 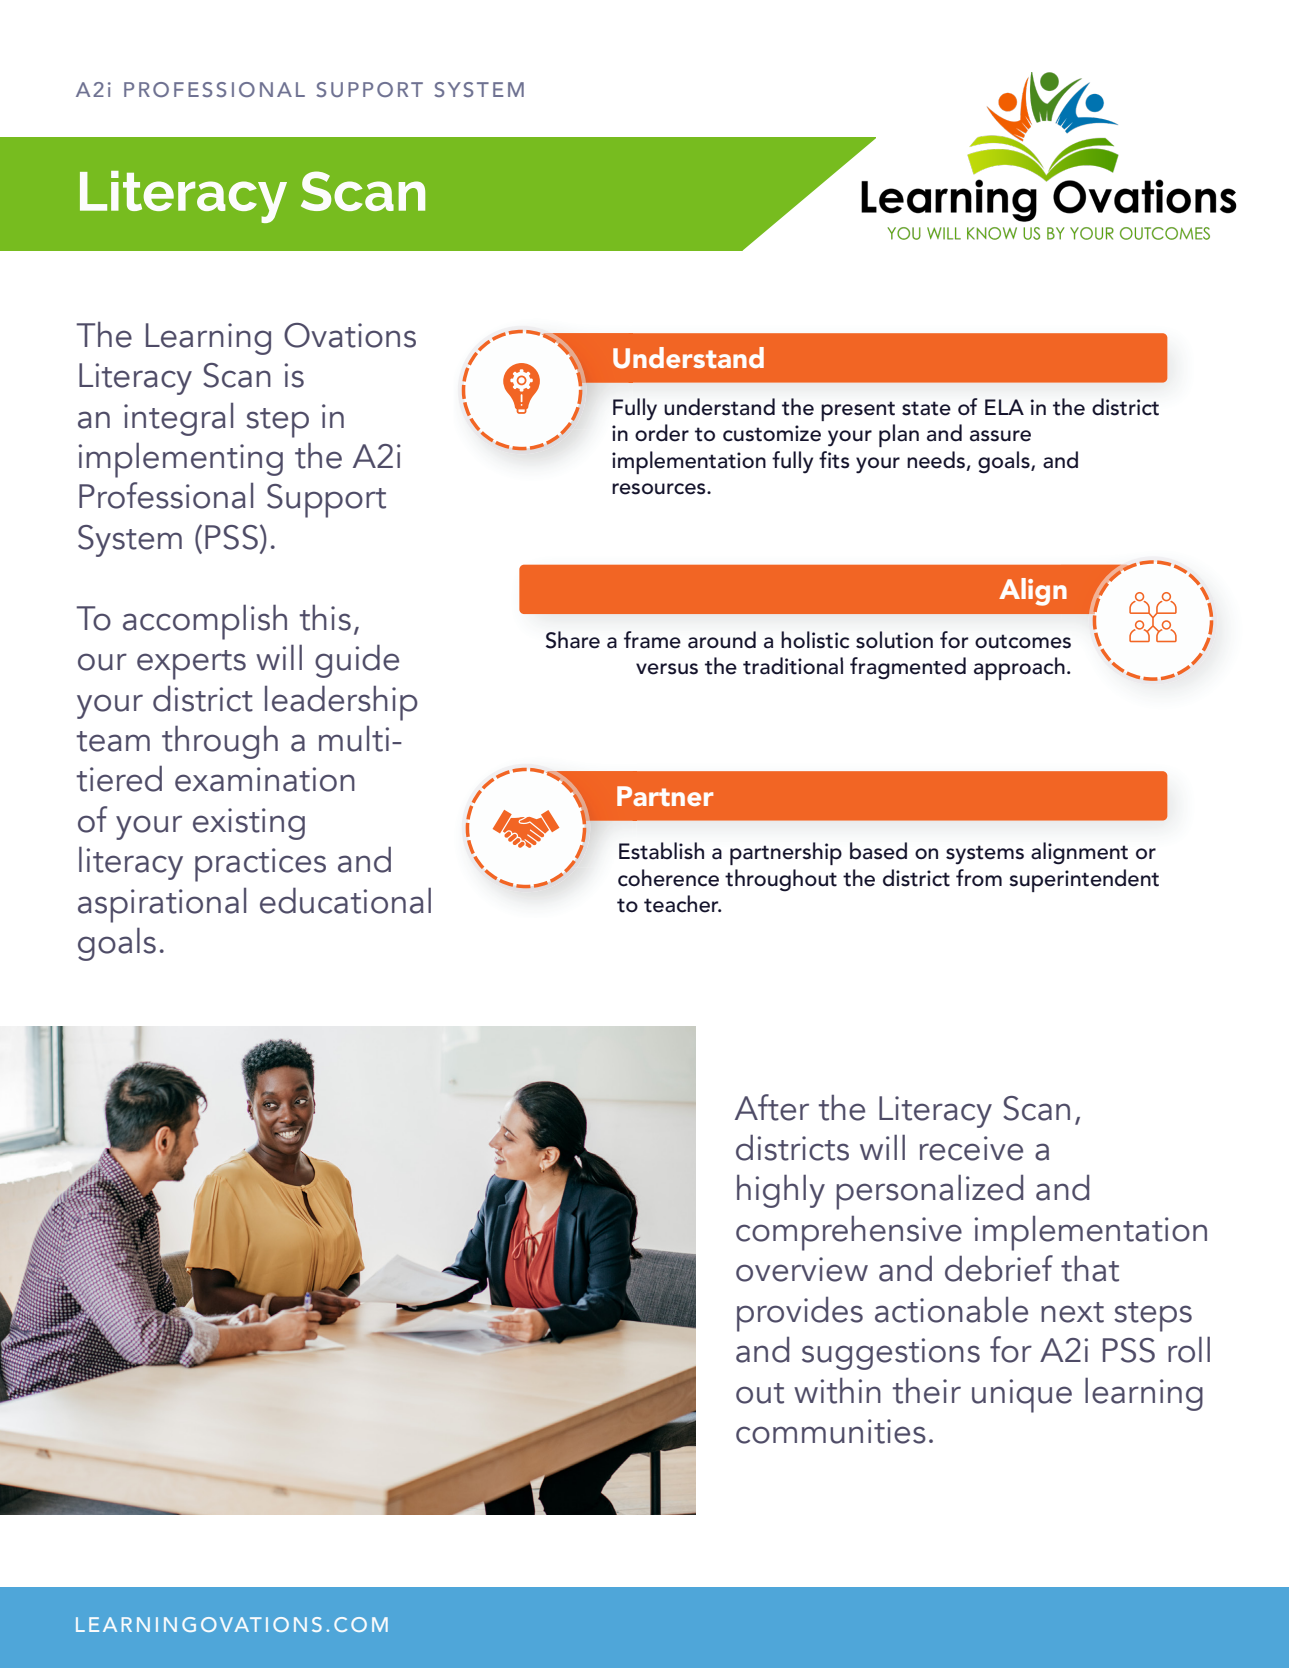 What do you see at coordinates (1084, 880) in the page?
I see `superintendent` at bounding box center [1084, 880].
